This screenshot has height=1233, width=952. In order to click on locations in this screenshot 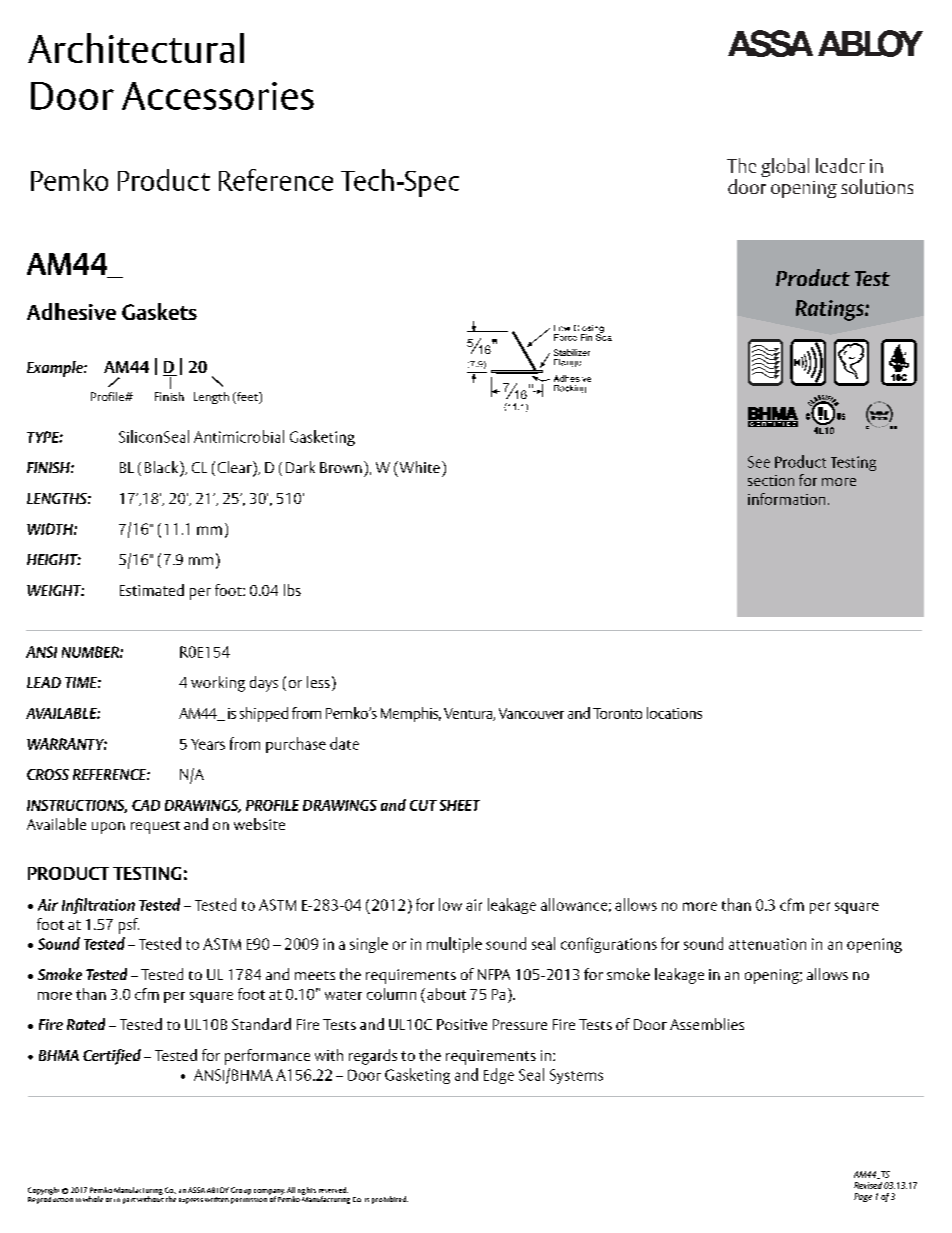, I will do `click(674, 713)`.
